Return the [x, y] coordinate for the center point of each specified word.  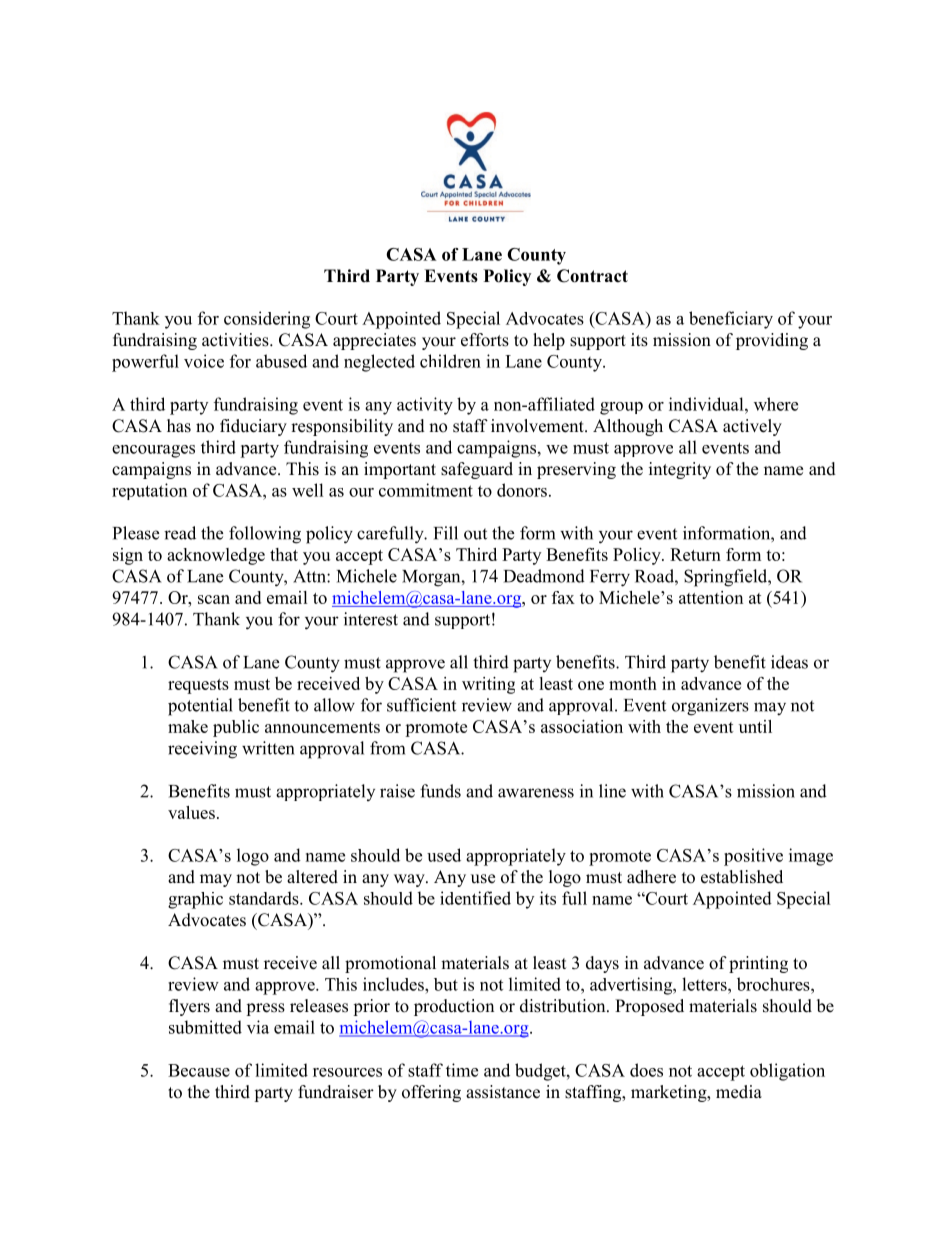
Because [199, 1070]
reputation [149, 491]
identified [475, 898]
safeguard [477, 470]
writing [488, 685]
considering [267, 320]
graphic [195, 900]
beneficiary [731, 320]
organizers [710, 707]
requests [198, 686]
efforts [485, 340]
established [742, 877]
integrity [680, 470]
